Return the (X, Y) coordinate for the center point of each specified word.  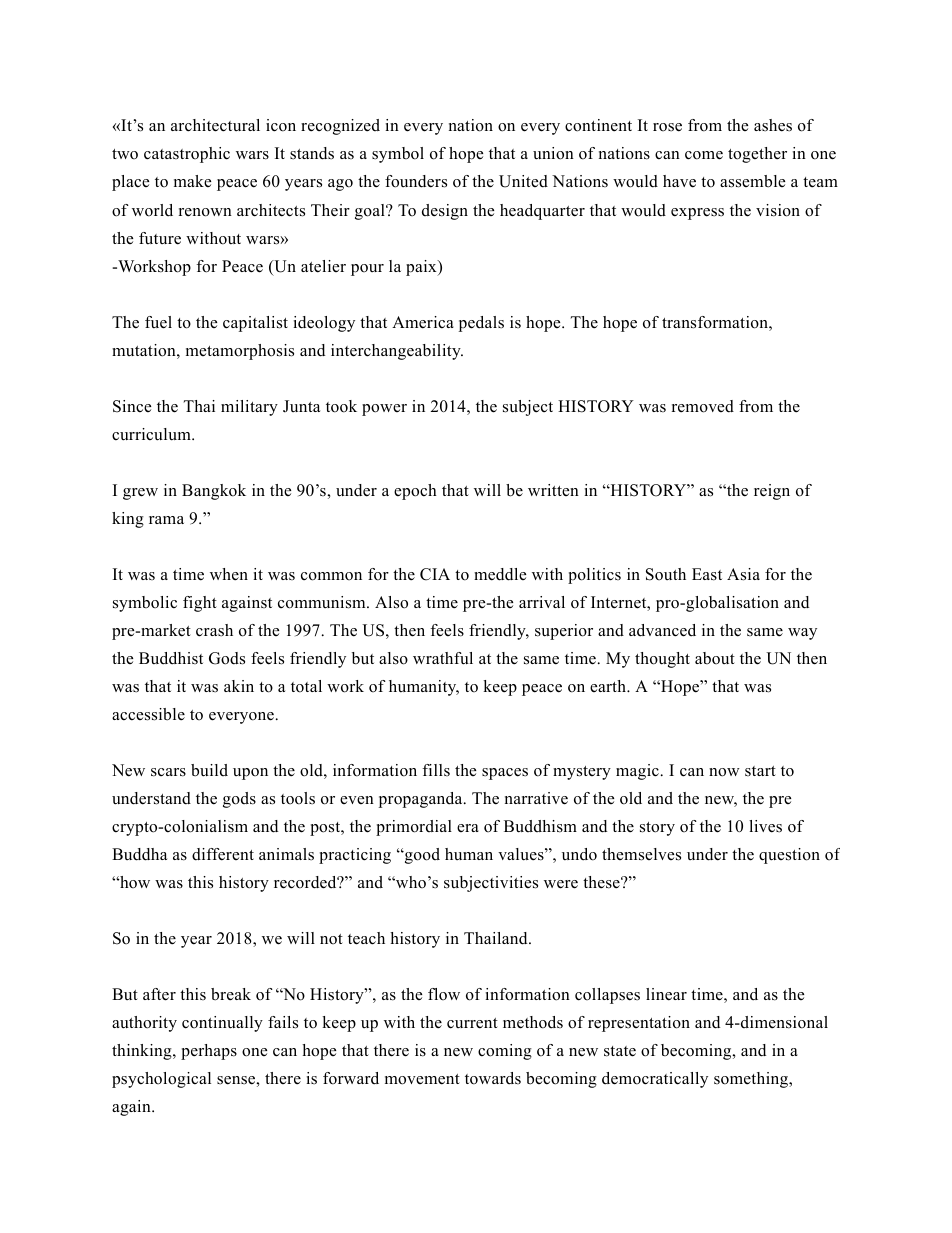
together (757, 155)
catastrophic (187, 155)
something (752, 1080)
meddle (500, 574)
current (472, 1023)
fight (200, 604)
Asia (743, 574)
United (523, 181)
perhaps (209, 1052)
